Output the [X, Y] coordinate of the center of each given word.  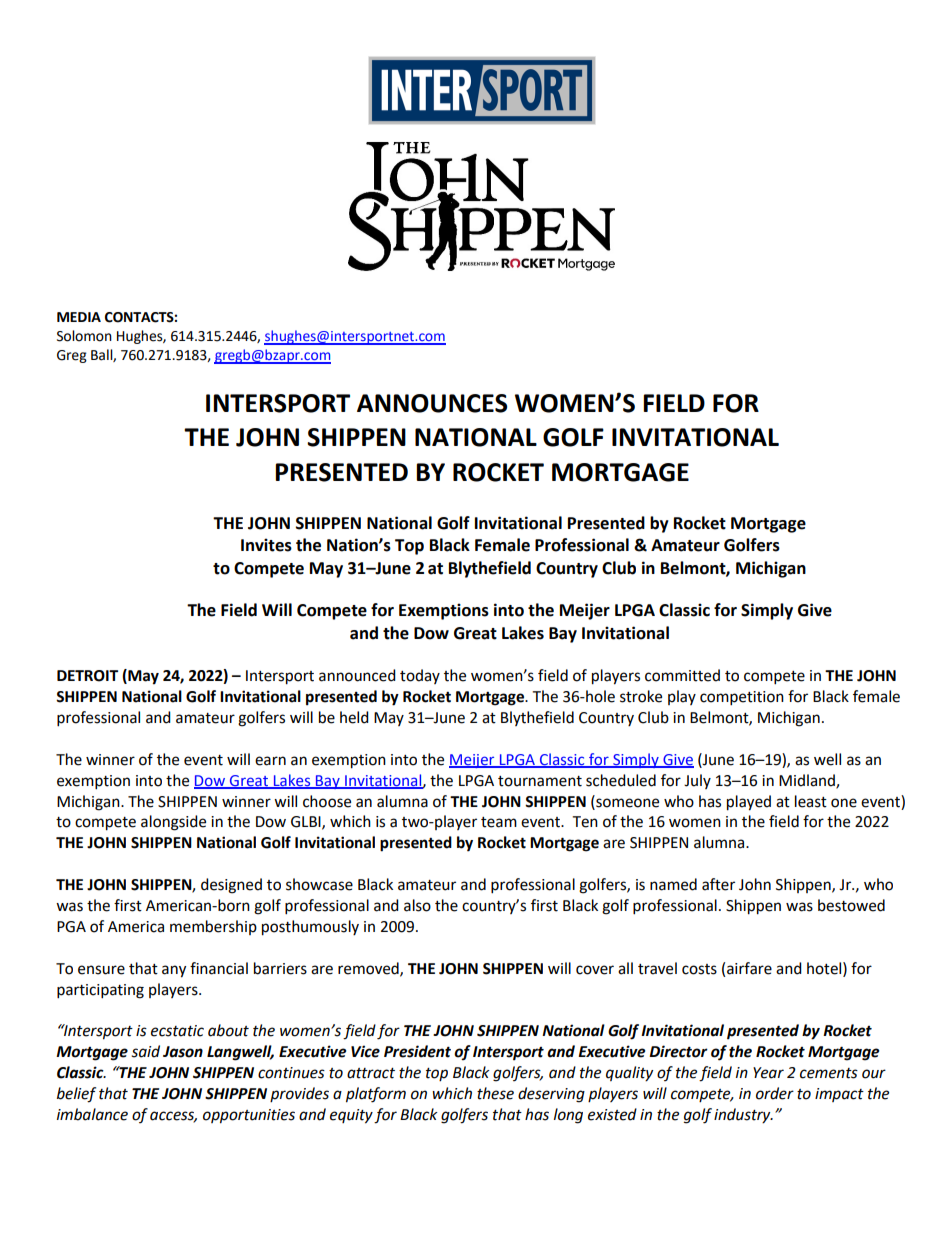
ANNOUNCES [432, 403]
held [354, 717]
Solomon [84, 336]
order [775, 1093]
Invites [266, 545]
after [718, 884]
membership [213, 927]
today [420, 676]
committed [682, 675]
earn [270, 761]
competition [742, 698]
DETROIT [87, 676]
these [495, 1093]
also [417, 905]
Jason [183, 1052]
